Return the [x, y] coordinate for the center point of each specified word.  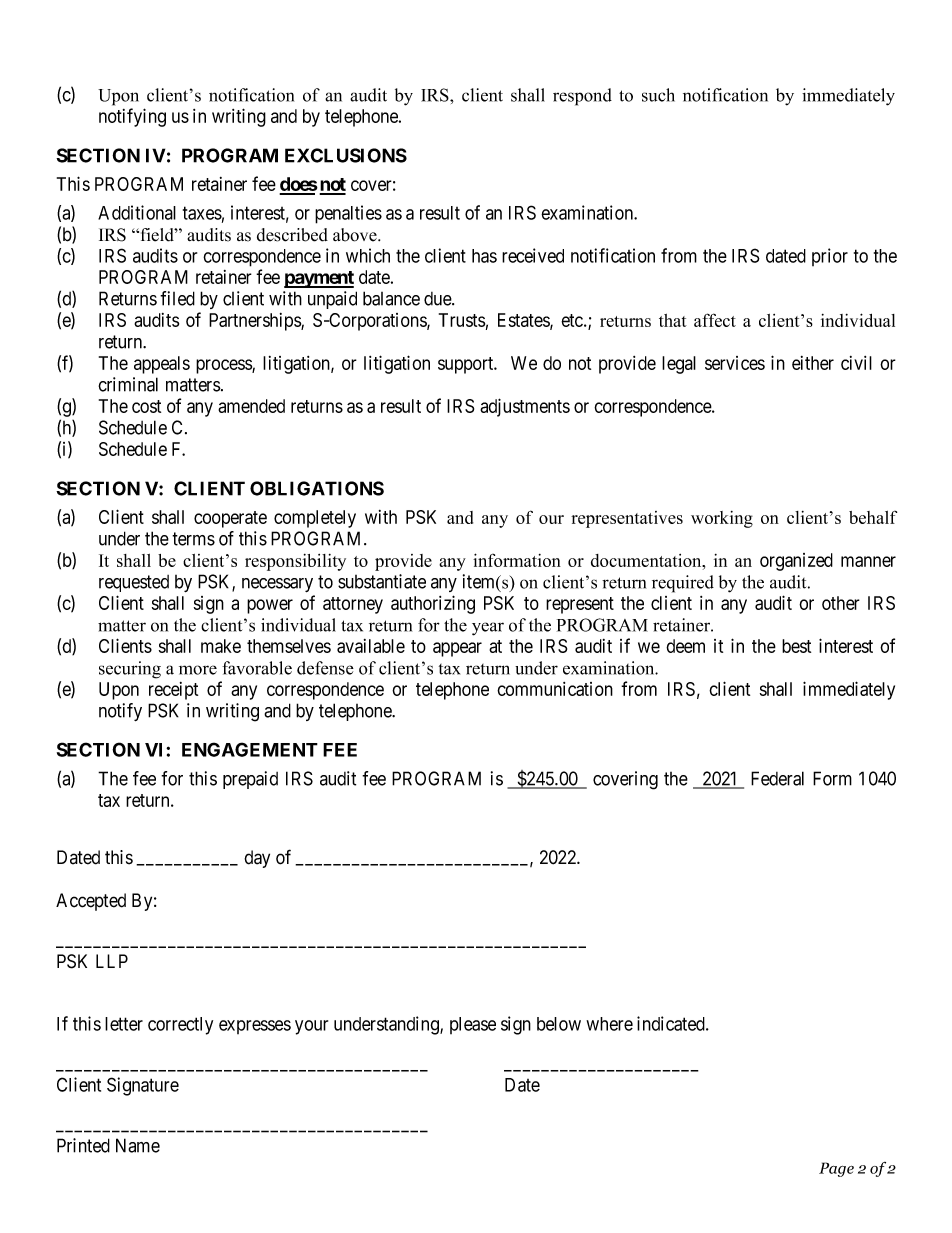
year [488, 629]
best [796, 646]
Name [138, 1145]
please [473, 1025]
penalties [348, 214]
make [221, 646]
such [658, 95]
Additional [137, 212]
